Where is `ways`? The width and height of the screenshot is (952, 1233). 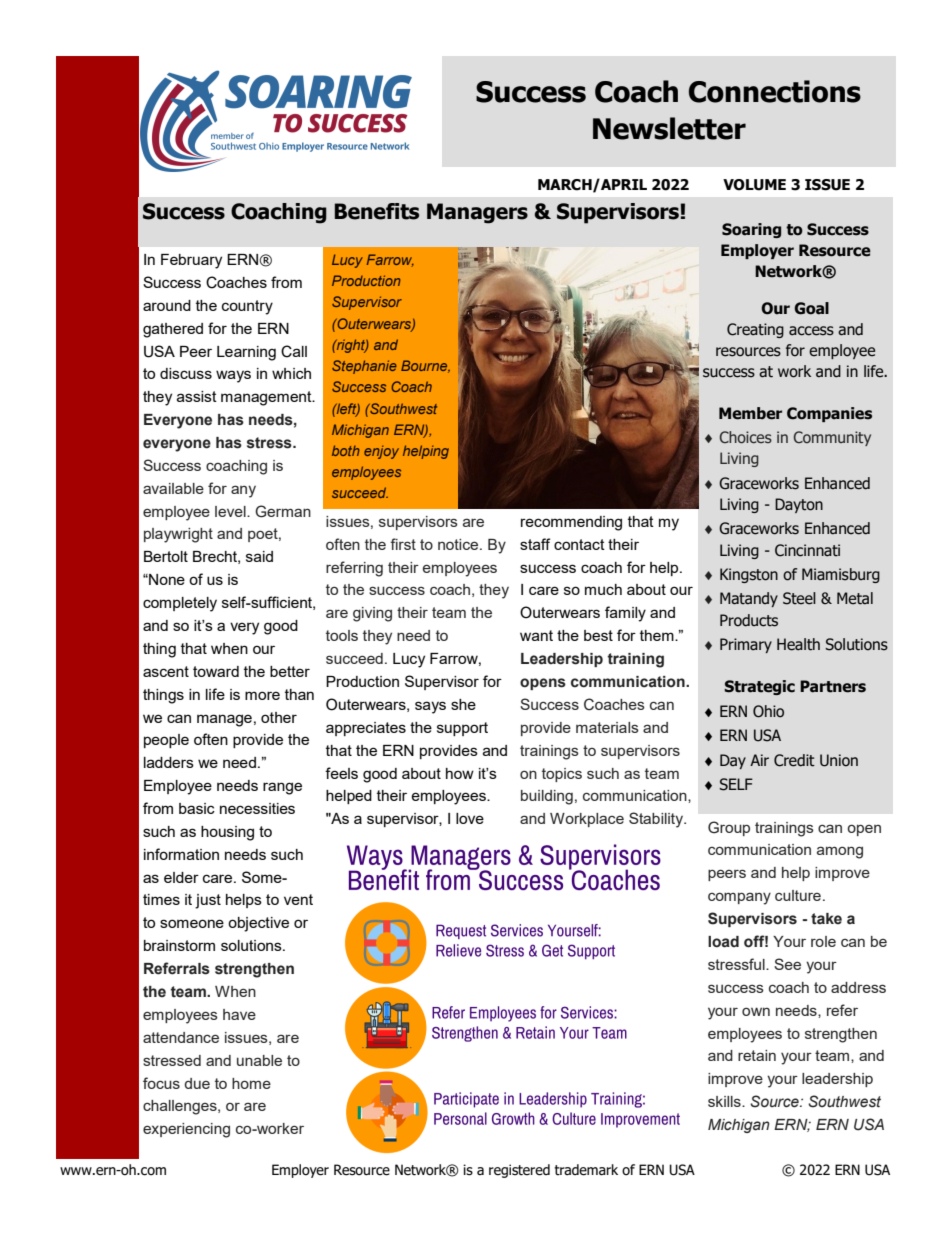
ways is located at coordinates (233, 376).
